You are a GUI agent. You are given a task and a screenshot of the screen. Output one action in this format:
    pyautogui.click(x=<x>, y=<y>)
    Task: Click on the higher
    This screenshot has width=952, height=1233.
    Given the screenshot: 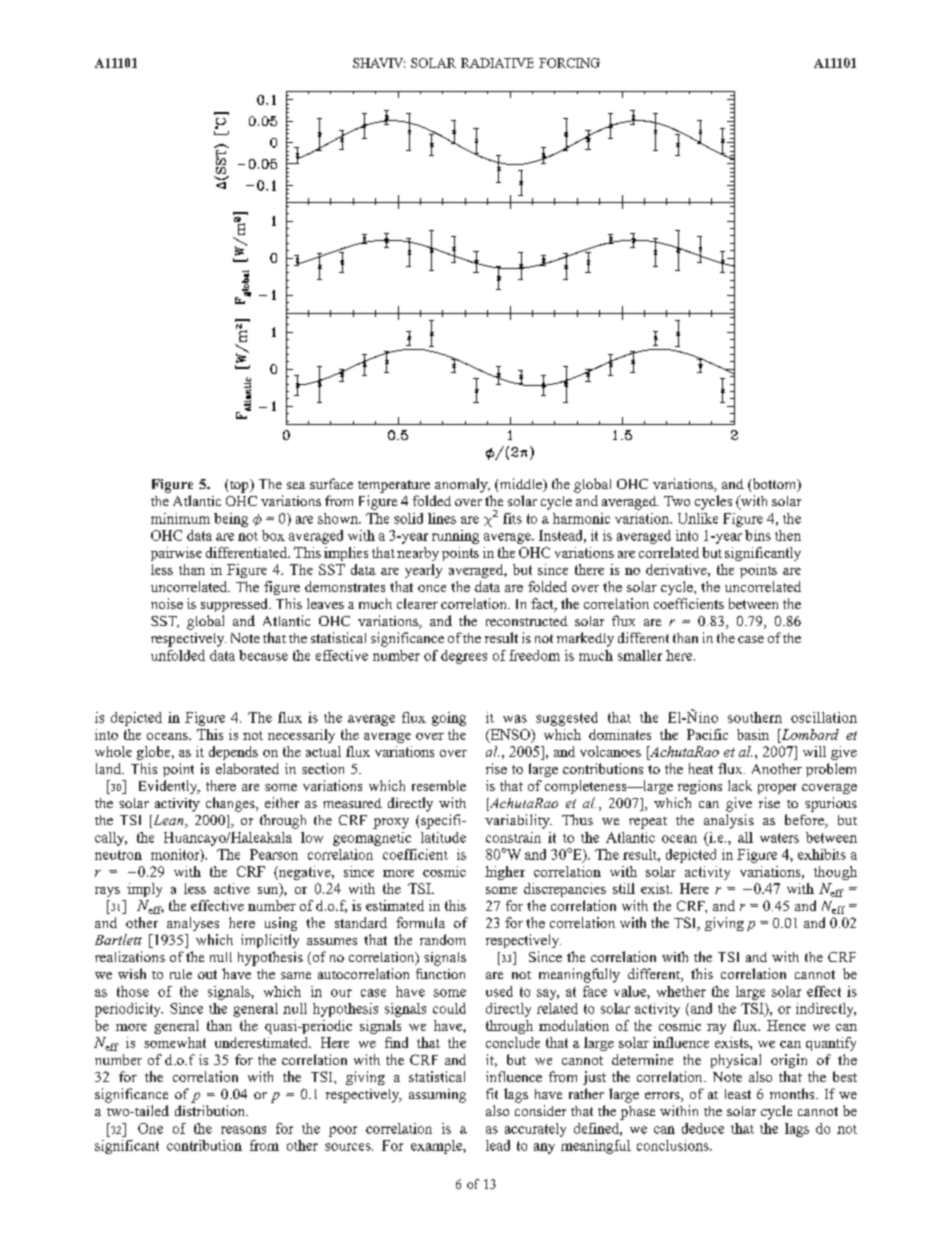 What is the action you would take?
    pyautogui.click(x=505, y=873)
